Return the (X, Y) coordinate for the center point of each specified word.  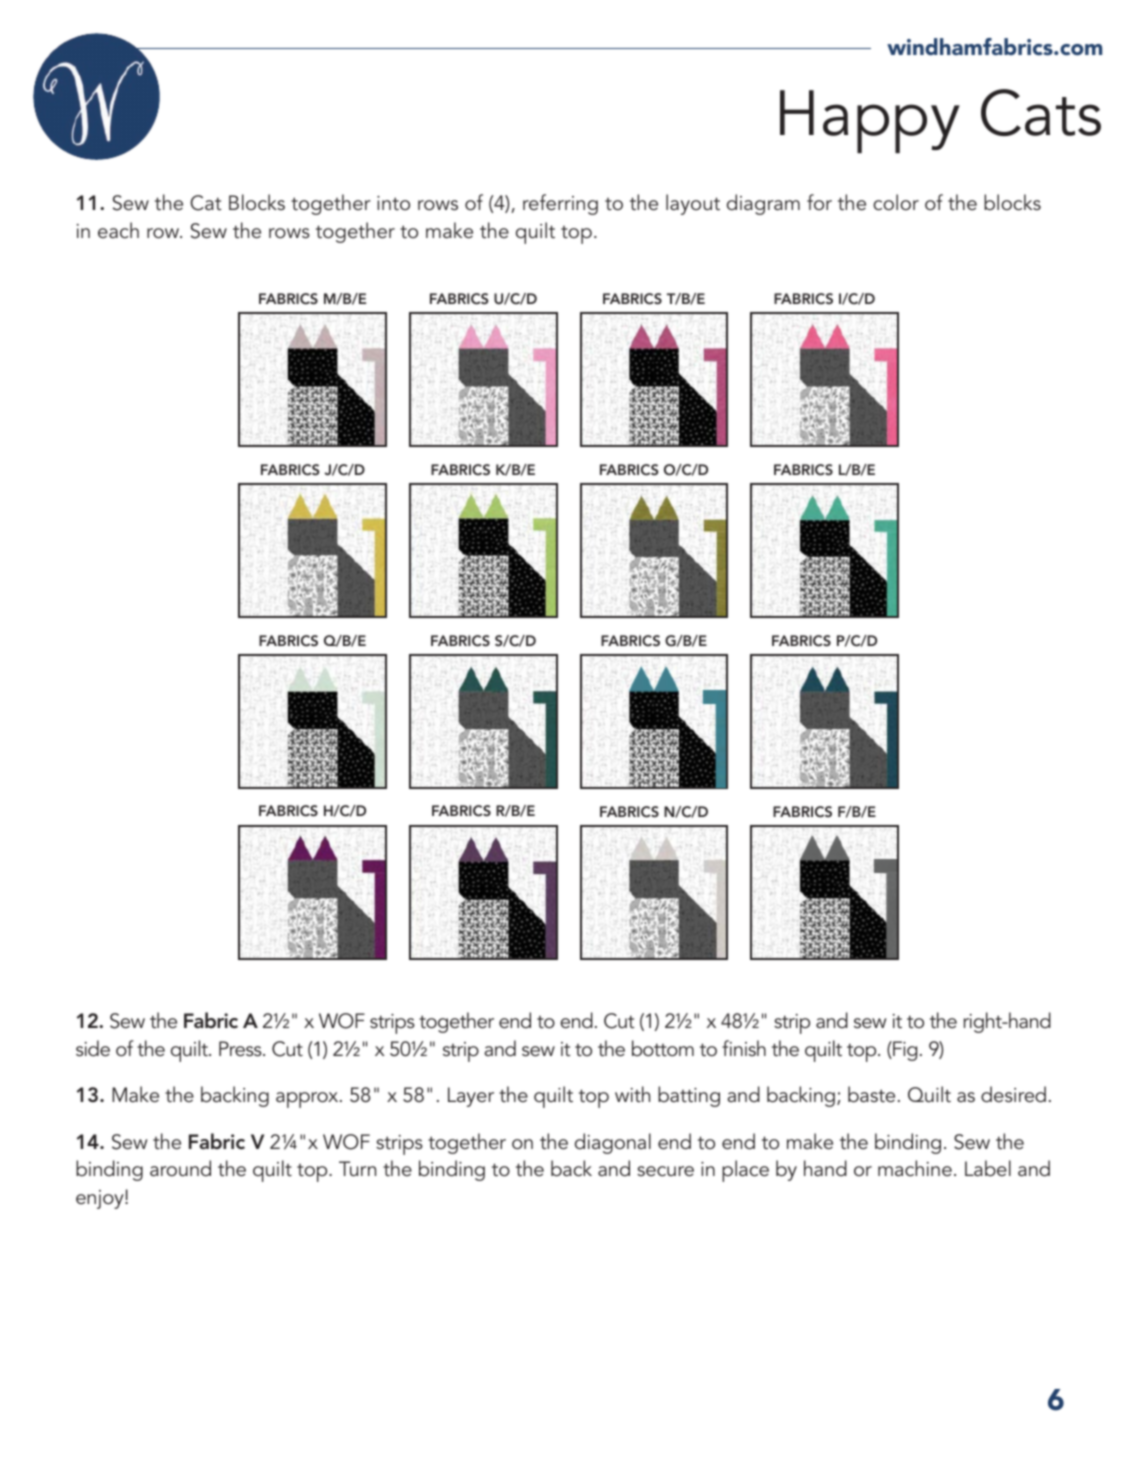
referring (560, 204)
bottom (663, 1048)
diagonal (613, 1143)
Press (241, 1048)
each (118, 230)
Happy (870, 121)
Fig (904, 1051)
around (180, 1168)
